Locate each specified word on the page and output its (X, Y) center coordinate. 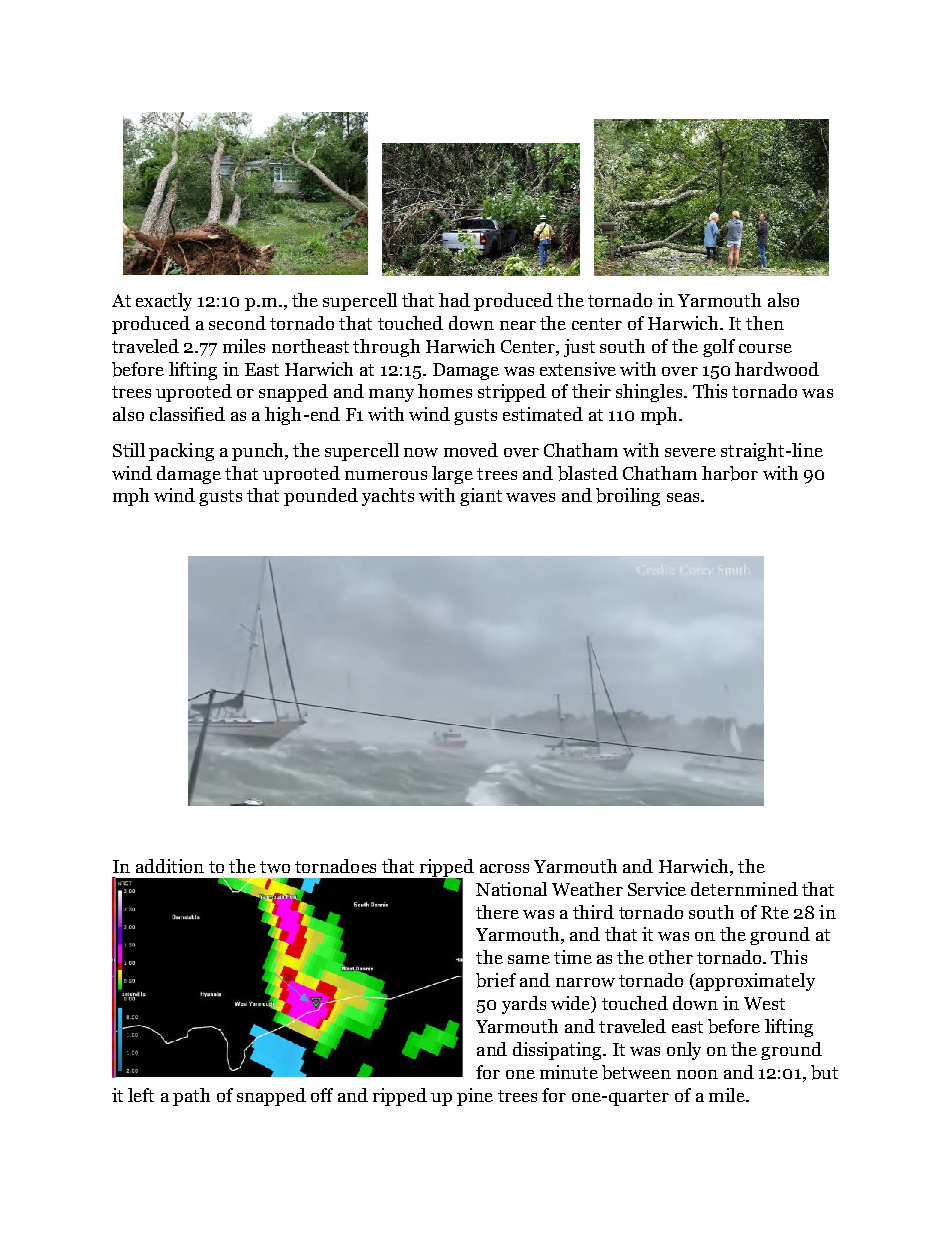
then (765, 323)
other (671, 957)
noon (697, 1074)
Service (657, 889)
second (237, 323)
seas (684, 497)
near (518, 325)
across (504, 868)
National (511, 889)
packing (181, 452)
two (275, 867)
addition (170, 866)
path (191, 1097)
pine (475, 1097)
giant (481, 497)
